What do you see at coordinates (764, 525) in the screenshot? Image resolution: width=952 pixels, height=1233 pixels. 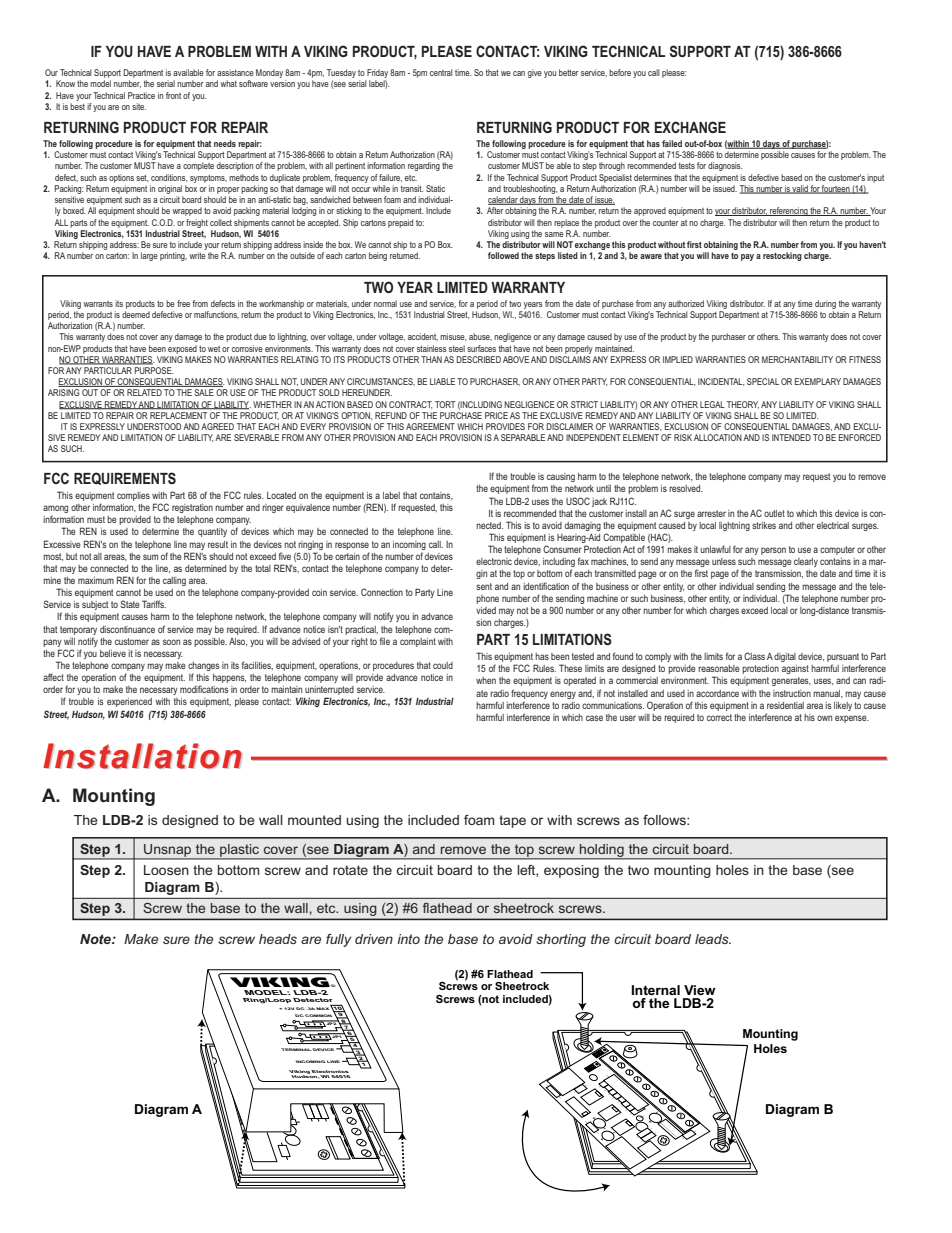 I see `strikes` at bounding box center [764, 525].
